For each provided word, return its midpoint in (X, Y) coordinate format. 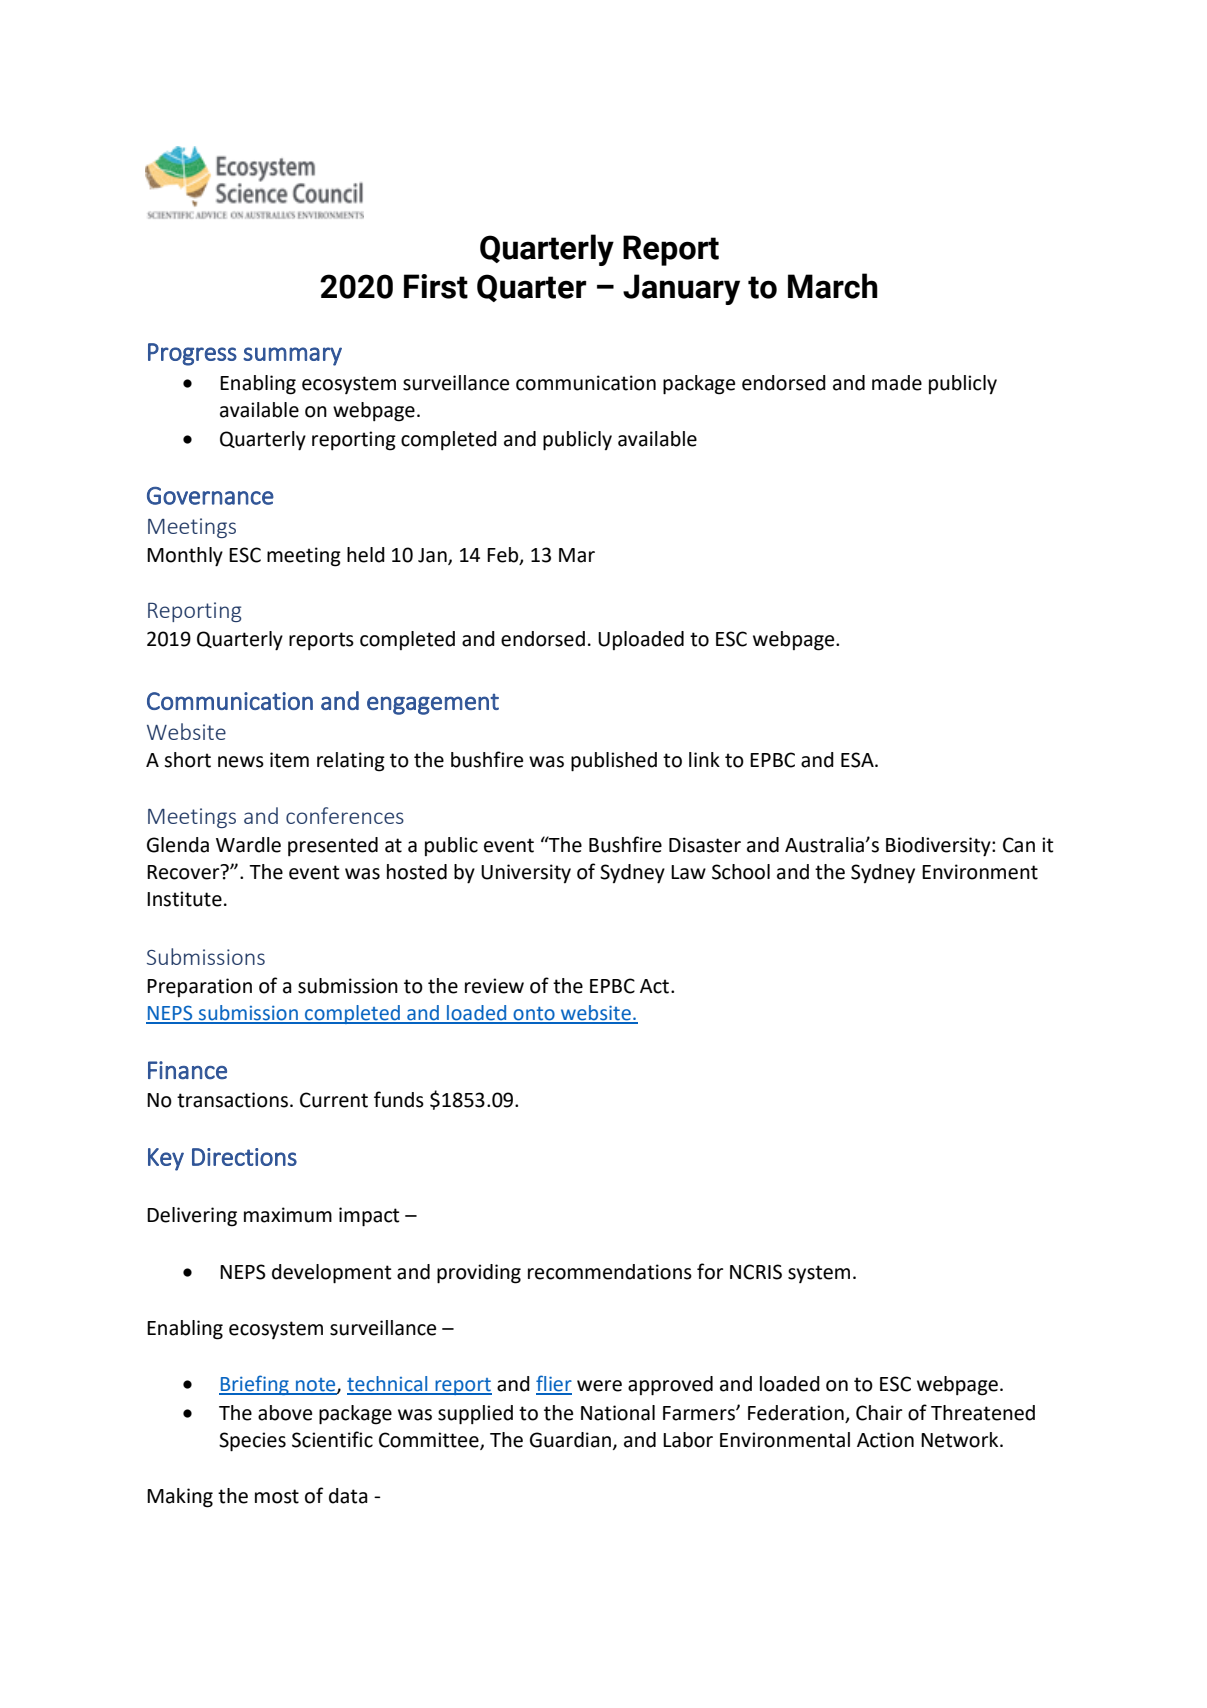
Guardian (570, 1440)
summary (292, 356)
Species (252, 1442)
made (897, 383)
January (681, 289)
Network (961, 1440)
